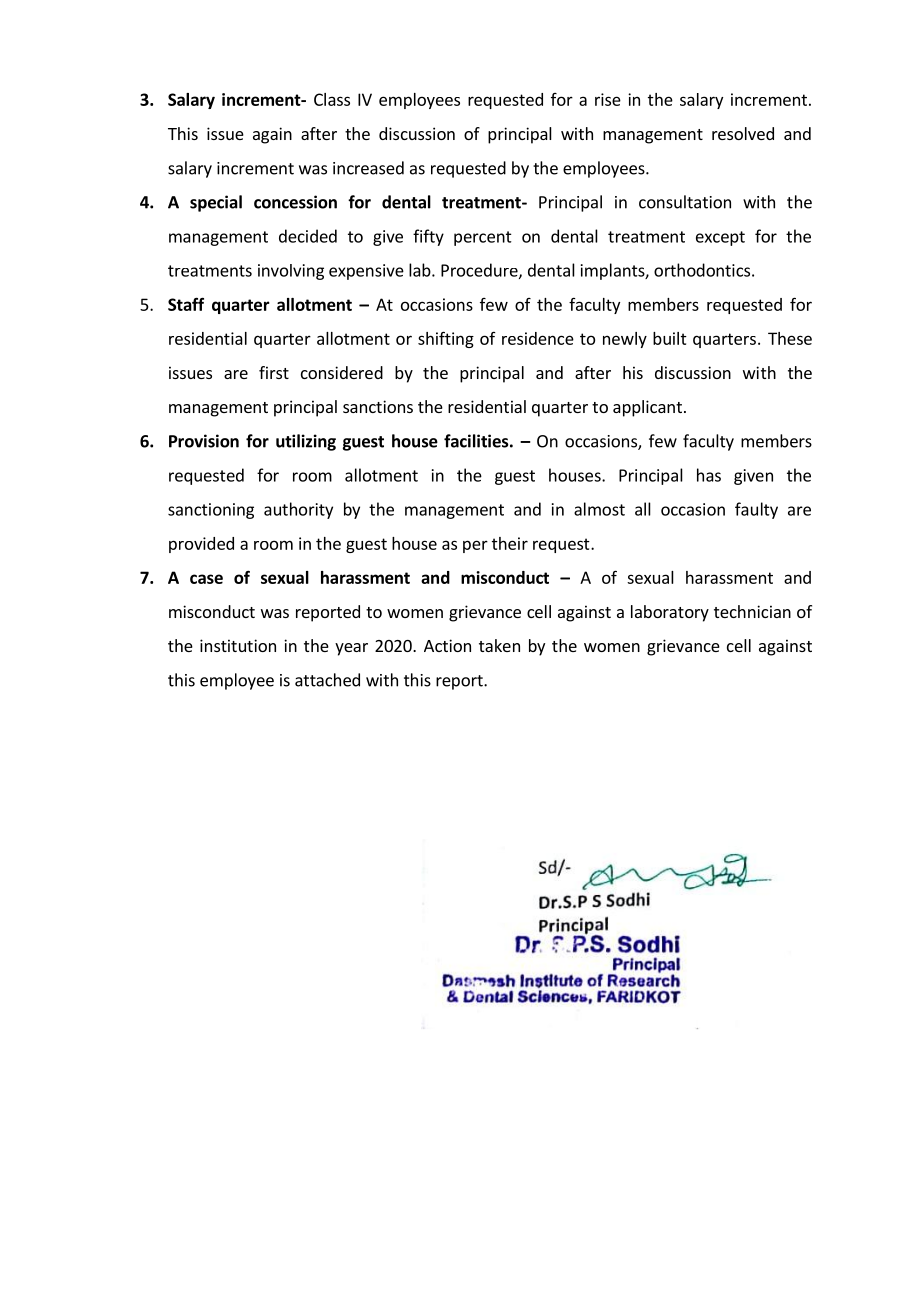 Image resolution: width=924 pixels, height=1308 pixels. Describe the element at coordinates (274, 372) in the screenshot. I see `first` at that location.
